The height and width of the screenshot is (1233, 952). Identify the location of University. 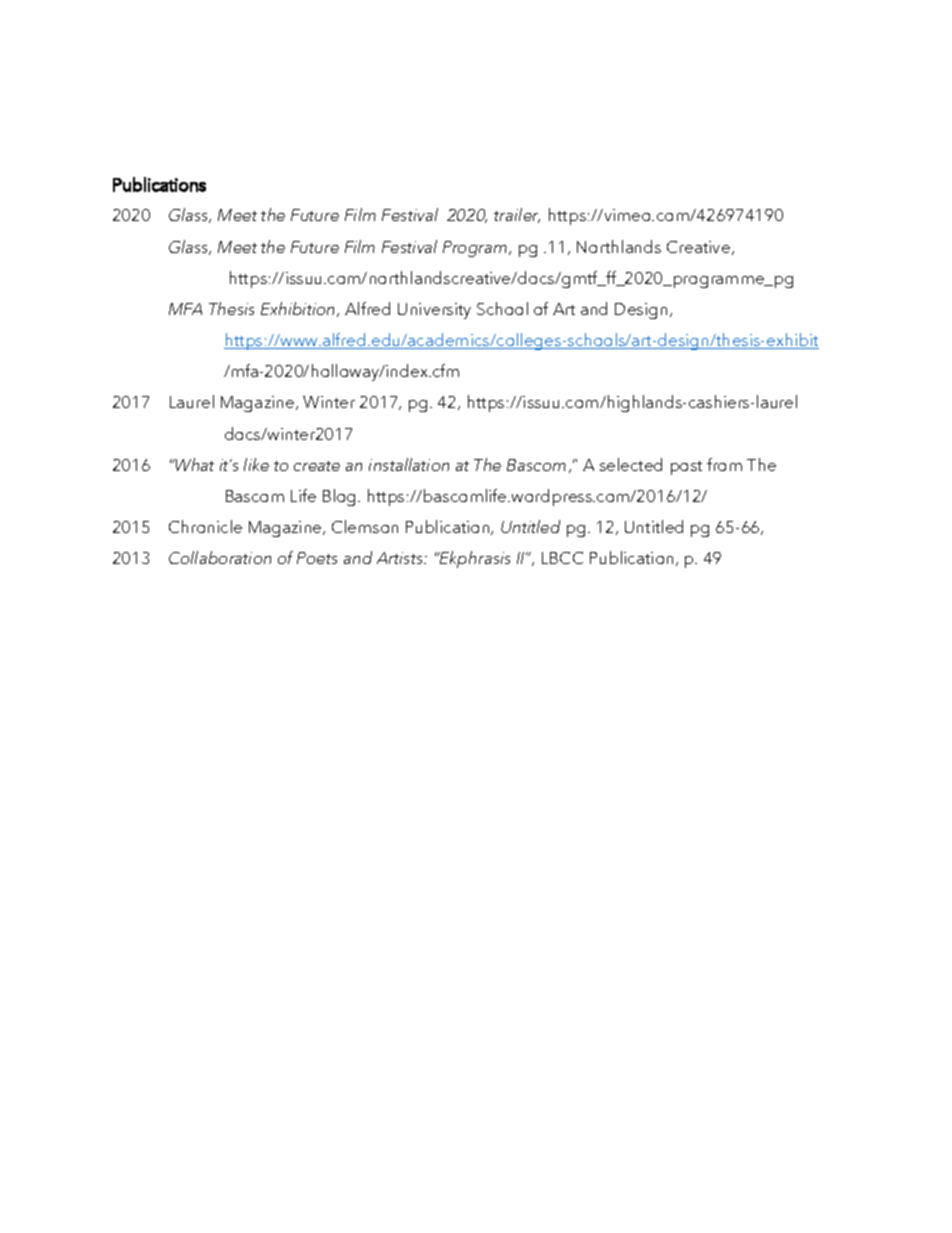
(434, 311).
